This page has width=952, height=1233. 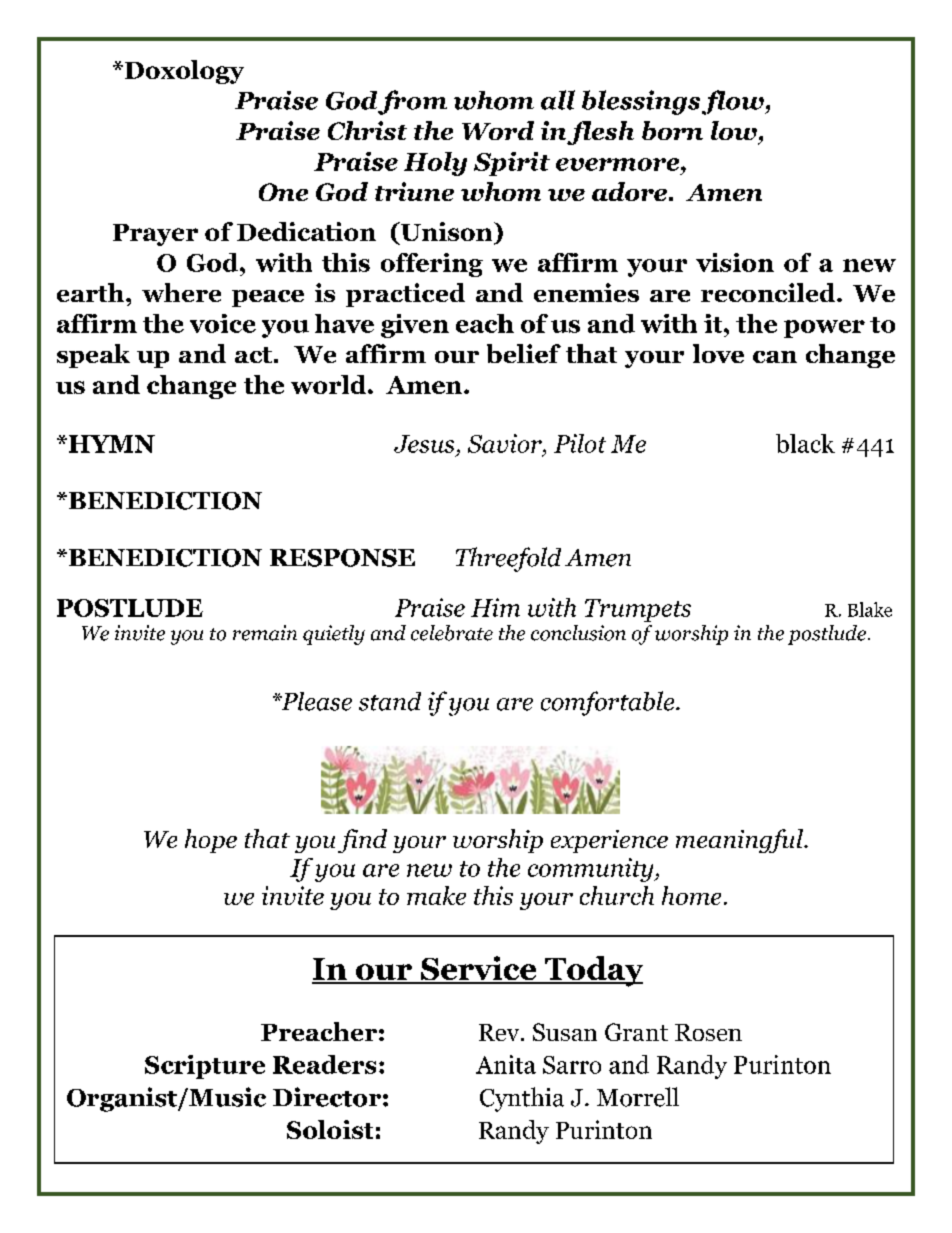 What do you see at coordinates (211, 841) in the page?
I see `hope` at bounding box center [211, 841].
